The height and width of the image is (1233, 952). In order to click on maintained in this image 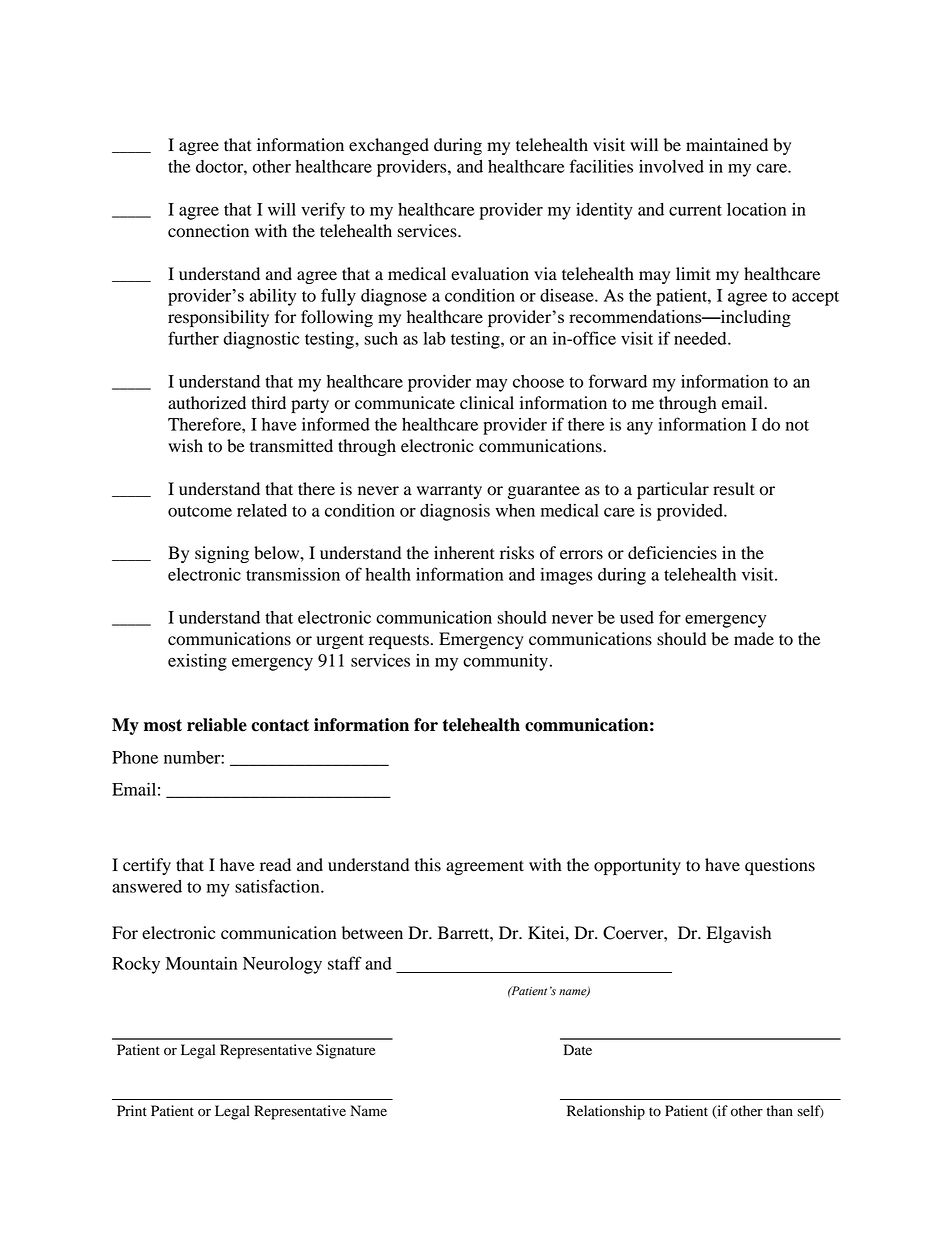, I will do `click(727, 145)`.
